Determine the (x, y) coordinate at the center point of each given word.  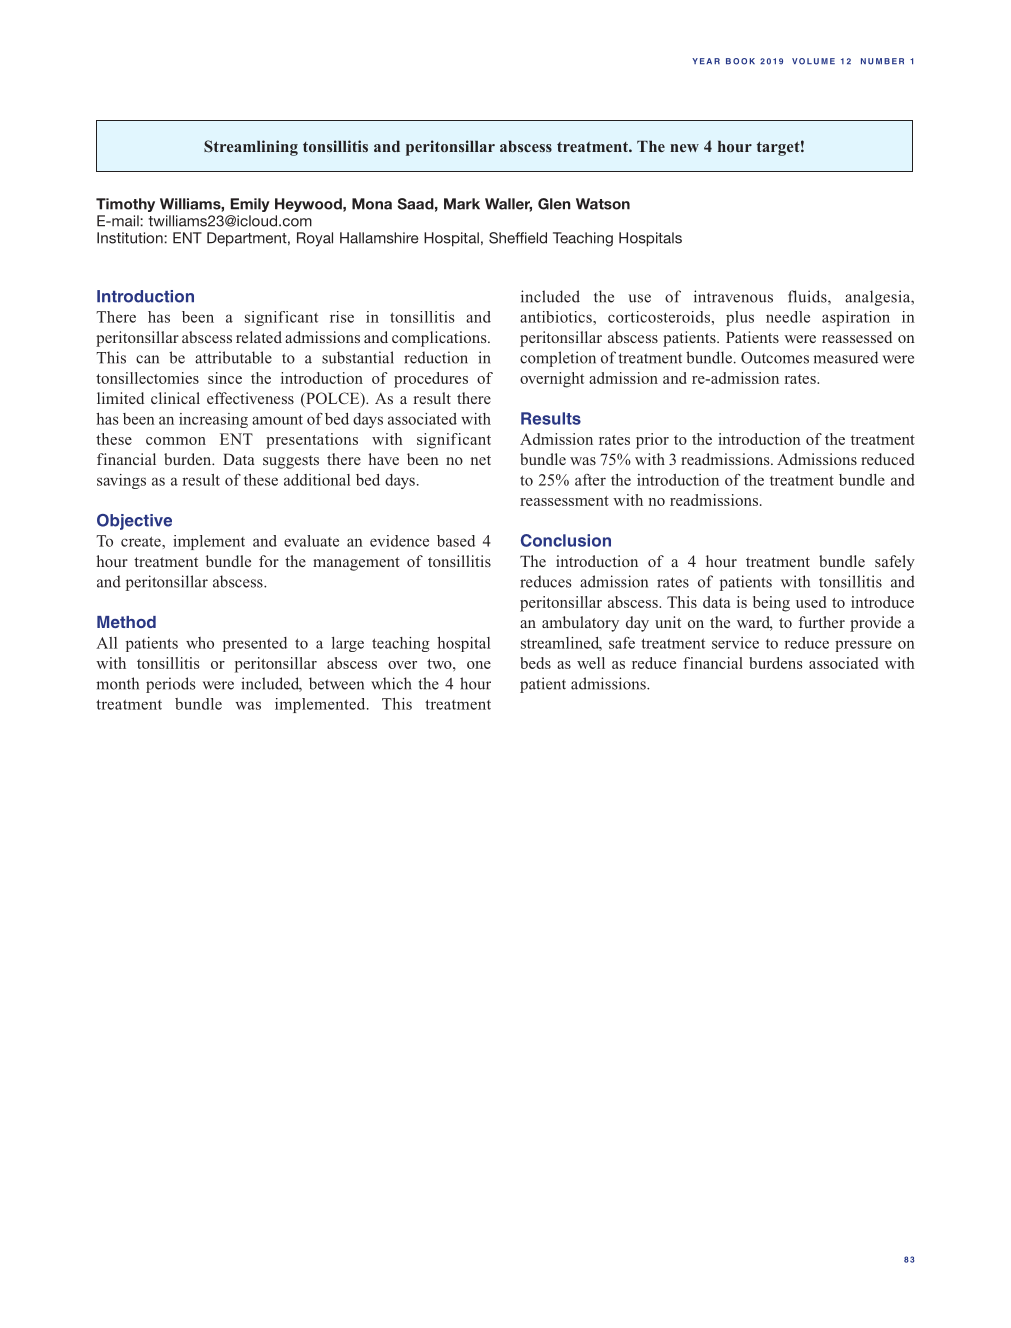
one (479, 665)
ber (894, 61)
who (200, 643)
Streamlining (251, 148)
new (684, 148)
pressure (863, 646)
